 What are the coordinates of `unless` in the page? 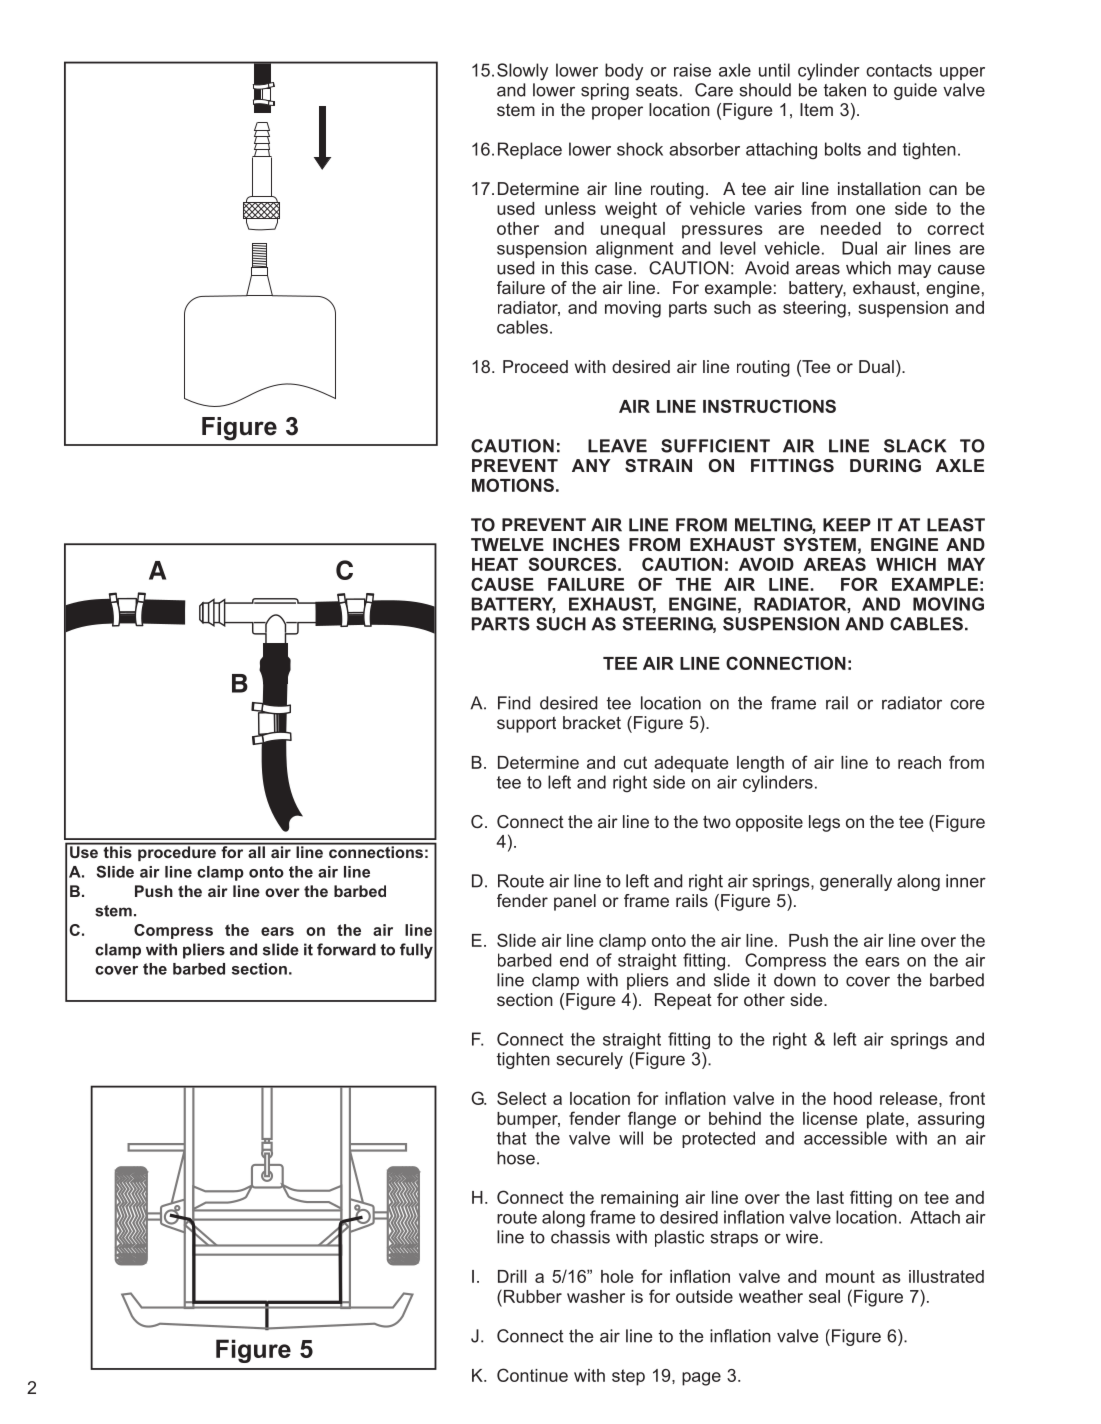 It's located at (570, 208).
